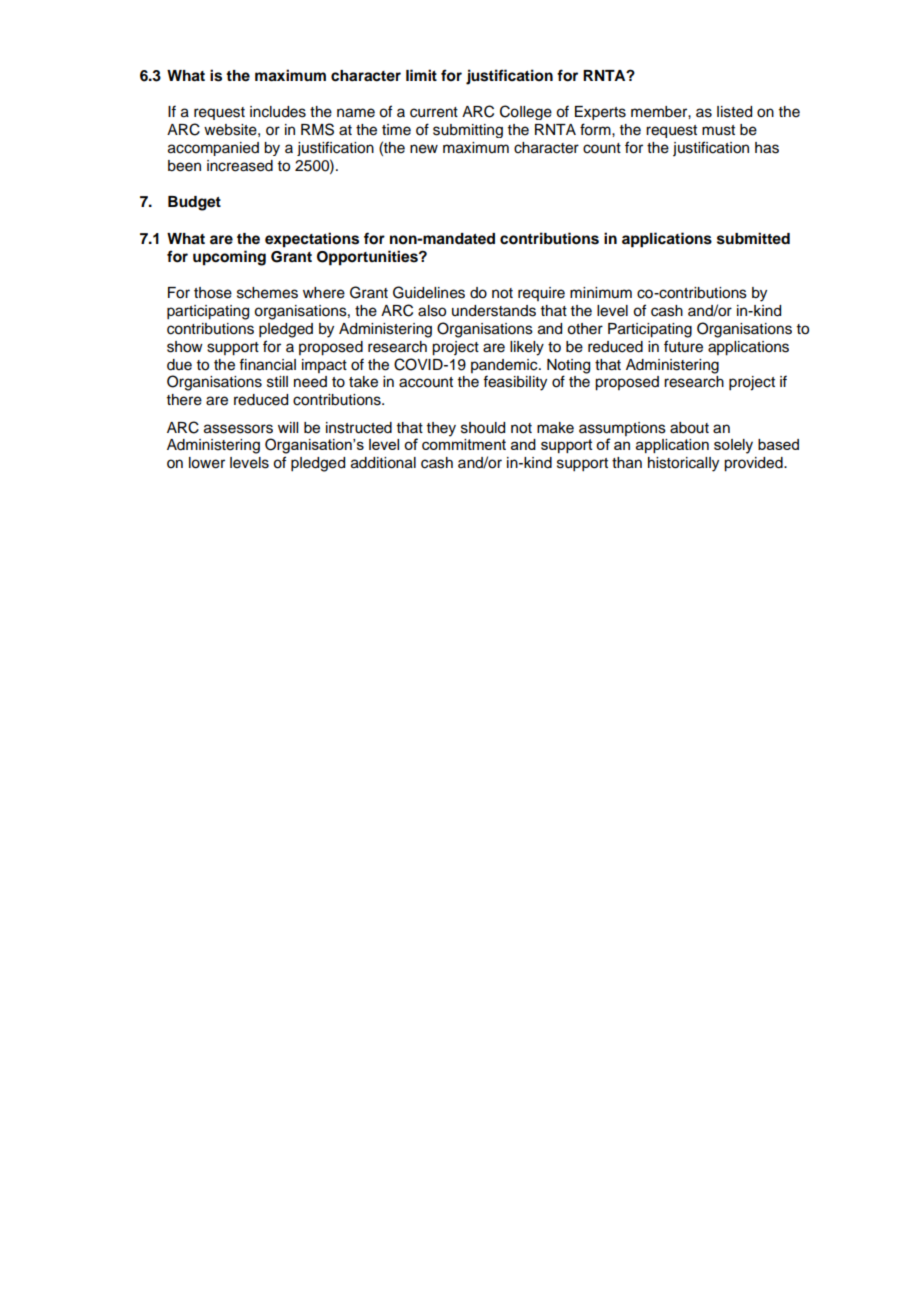 This screenshot has height=1308, width=924. Describe the element at coordinates (421, 75) in the screenshot. I see `limit` at that location.
